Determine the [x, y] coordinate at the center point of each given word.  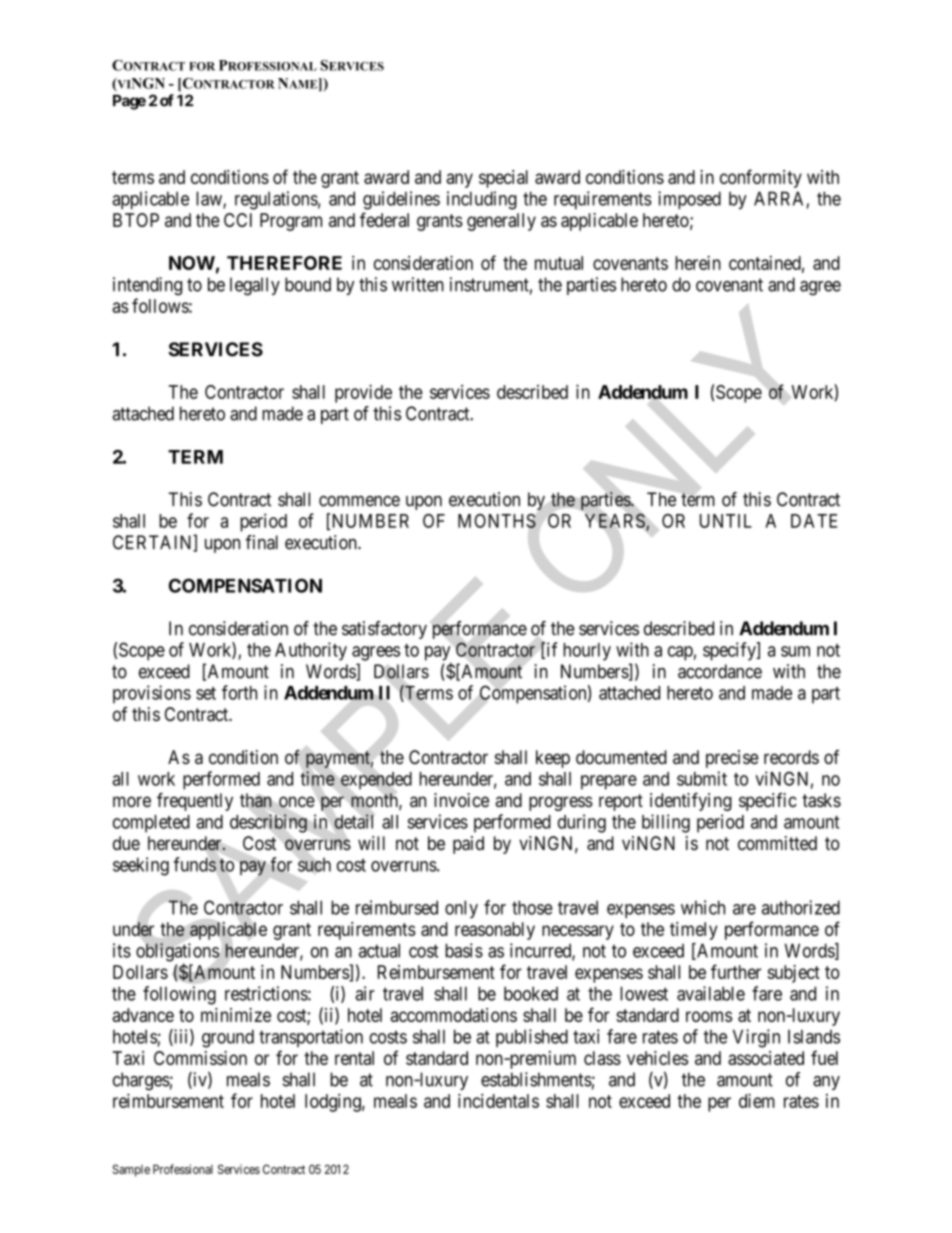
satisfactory [384, 630]
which [703, 907]
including [482, 200]
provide [363, 393]
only [461, 909]
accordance [720, 671]
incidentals [498, 1100]
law [210, 199]
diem [757, 1100]
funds [195, 864]
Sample [131, 1170]
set [206, 693]
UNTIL [726, 521]
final [261, 542]
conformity [761, 178]
